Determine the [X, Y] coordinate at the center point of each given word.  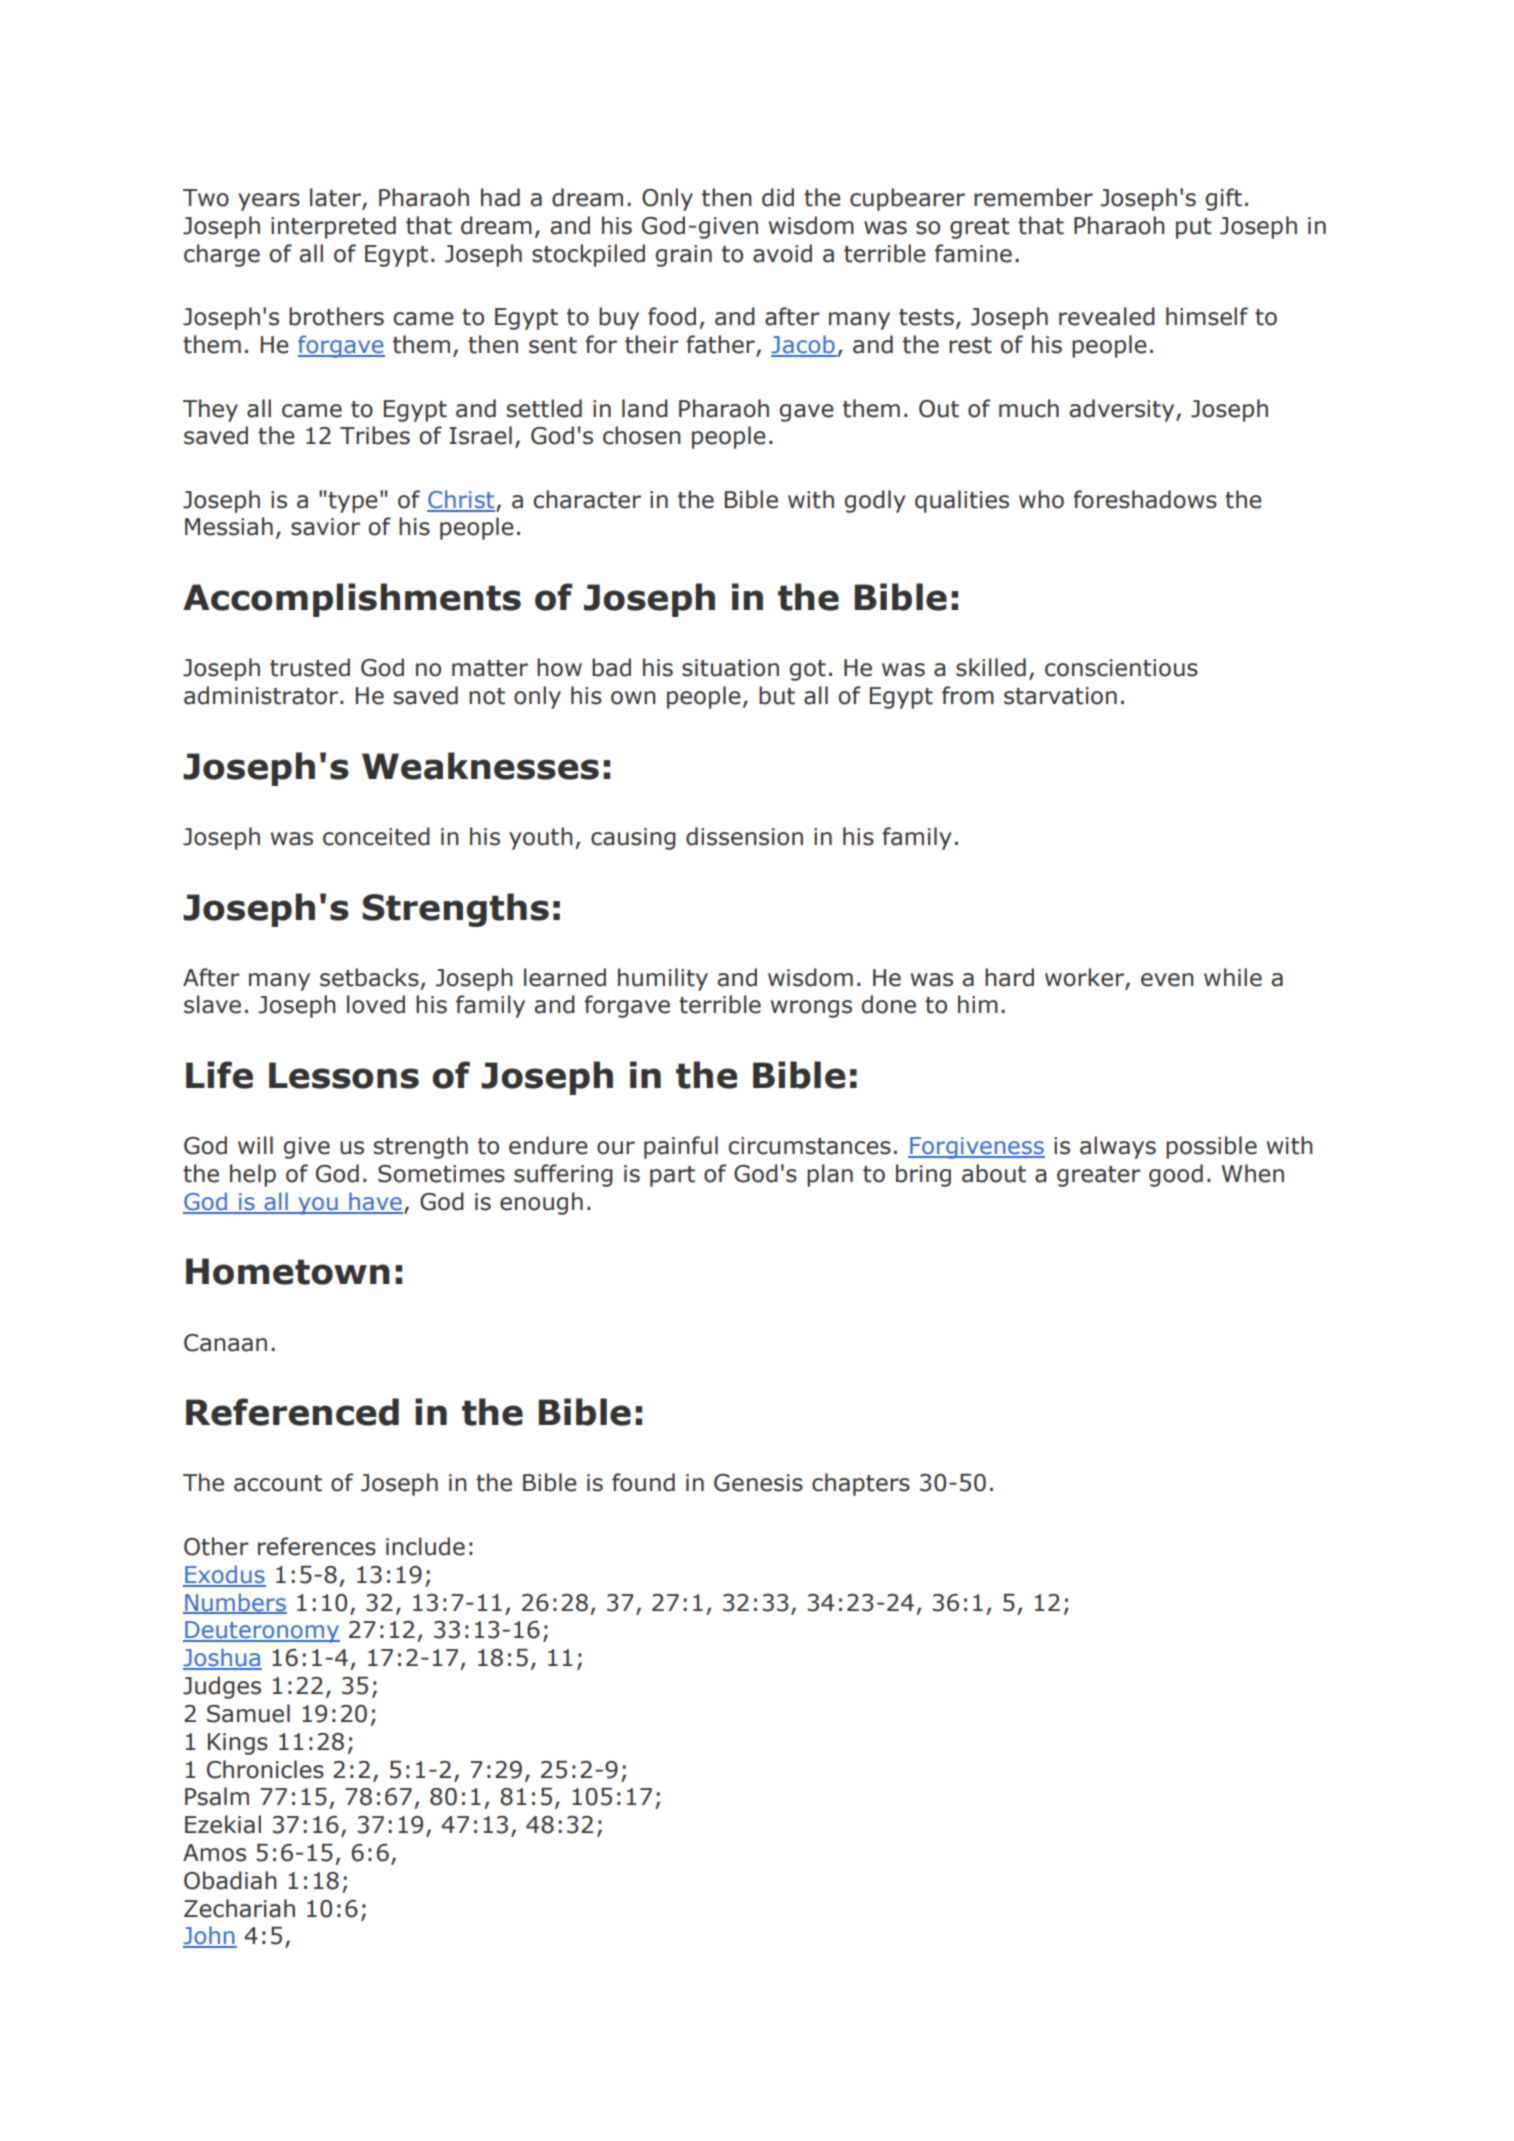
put [1194, 228]
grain [684, 256]
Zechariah [239, 1908]
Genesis [758, 1483]
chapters [861, 1484]
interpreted [333, 227]
